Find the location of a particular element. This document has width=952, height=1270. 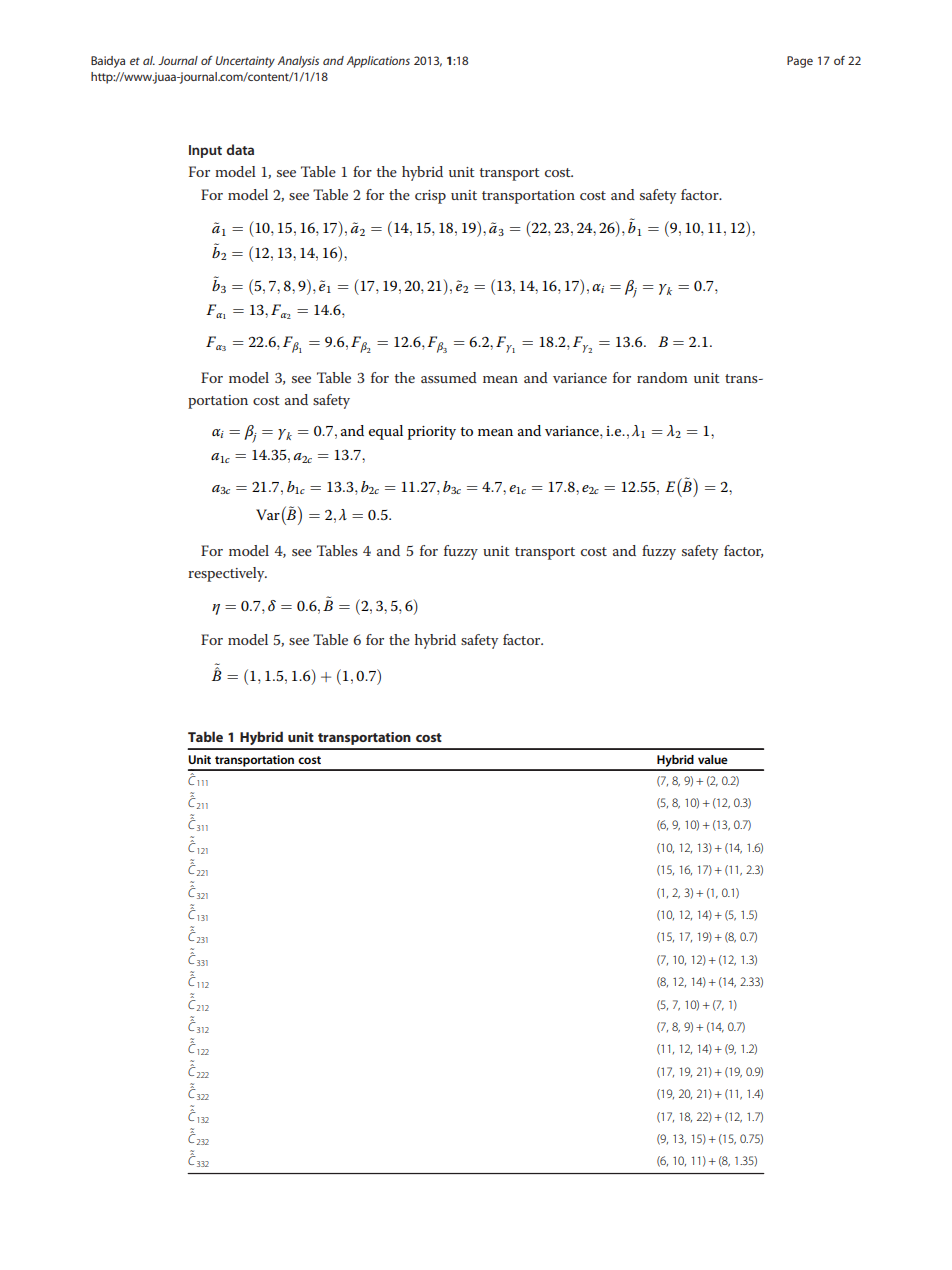

value is located at coordinates (713, 759).
